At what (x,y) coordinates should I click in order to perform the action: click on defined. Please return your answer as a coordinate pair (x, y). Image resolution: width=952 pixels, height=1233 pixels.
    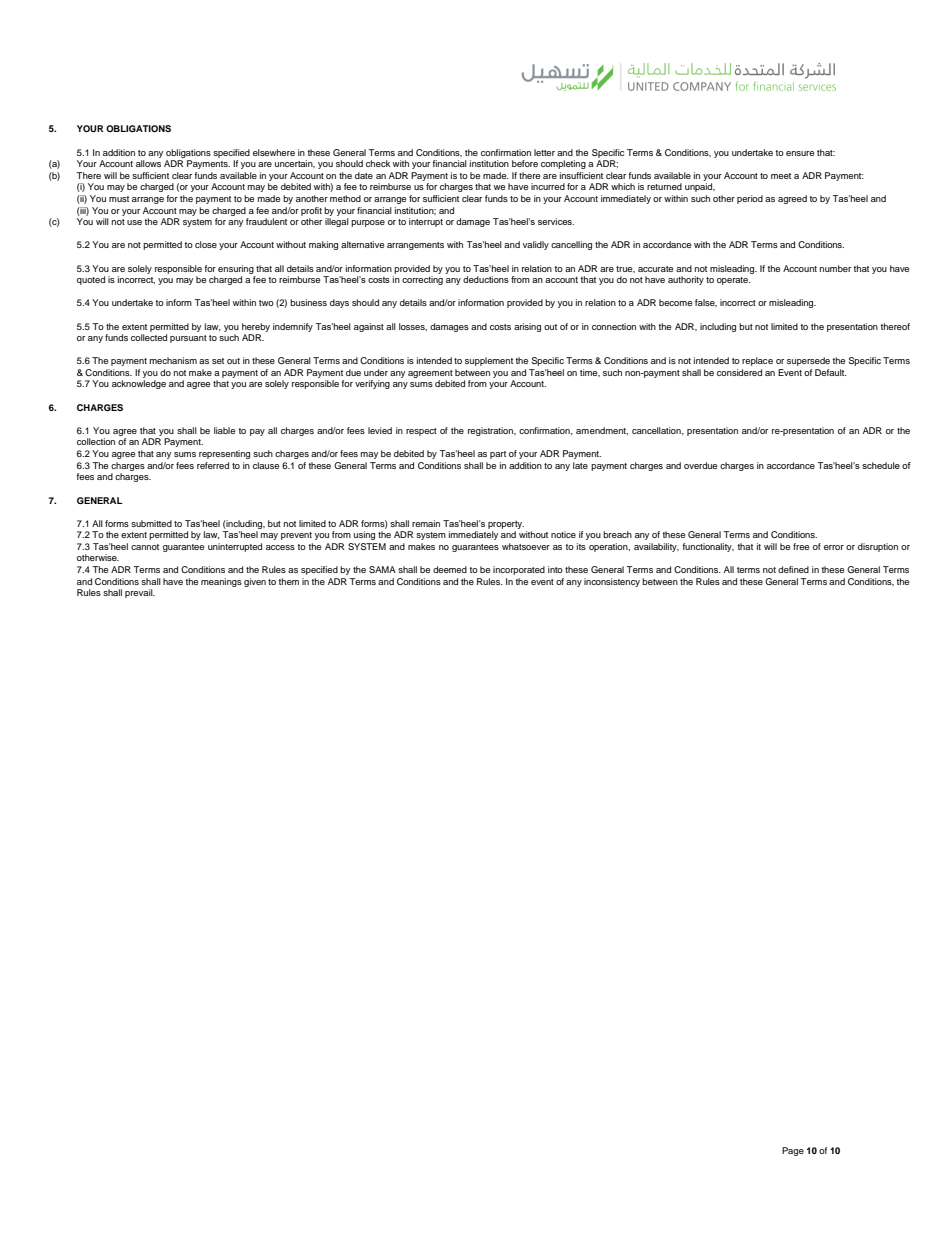
    Looking at the image, I should click on (793, 569).
